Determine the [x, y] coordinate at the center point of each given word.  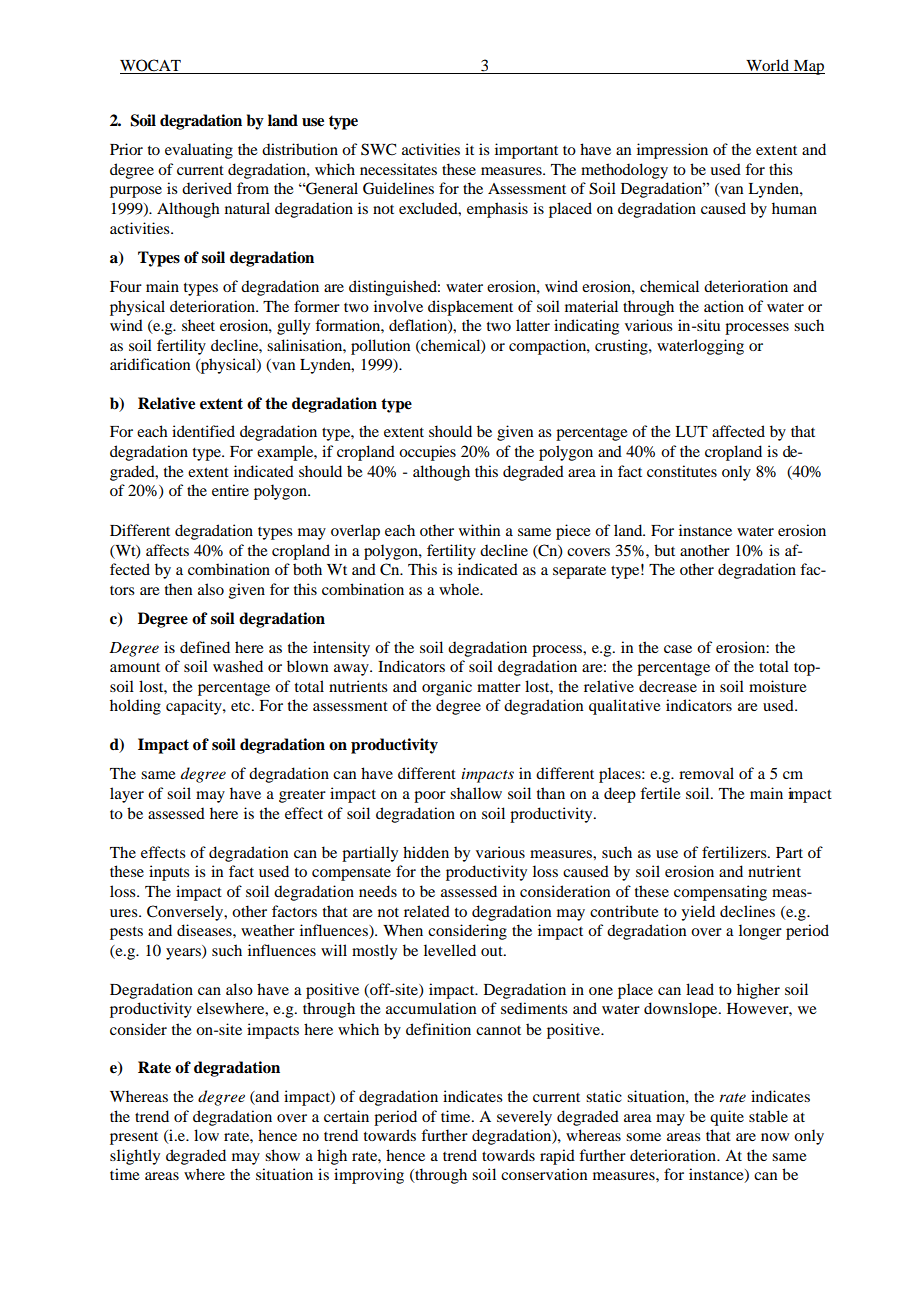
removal [706, 773]
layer [127, 795]
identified [203, 431]
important [526, 151]
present [134, 1138]
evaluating [199, 151]
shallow [476, 793]
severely [524, 1118]
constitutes [682, 471]
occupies [427, 453]
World [768, 66]
